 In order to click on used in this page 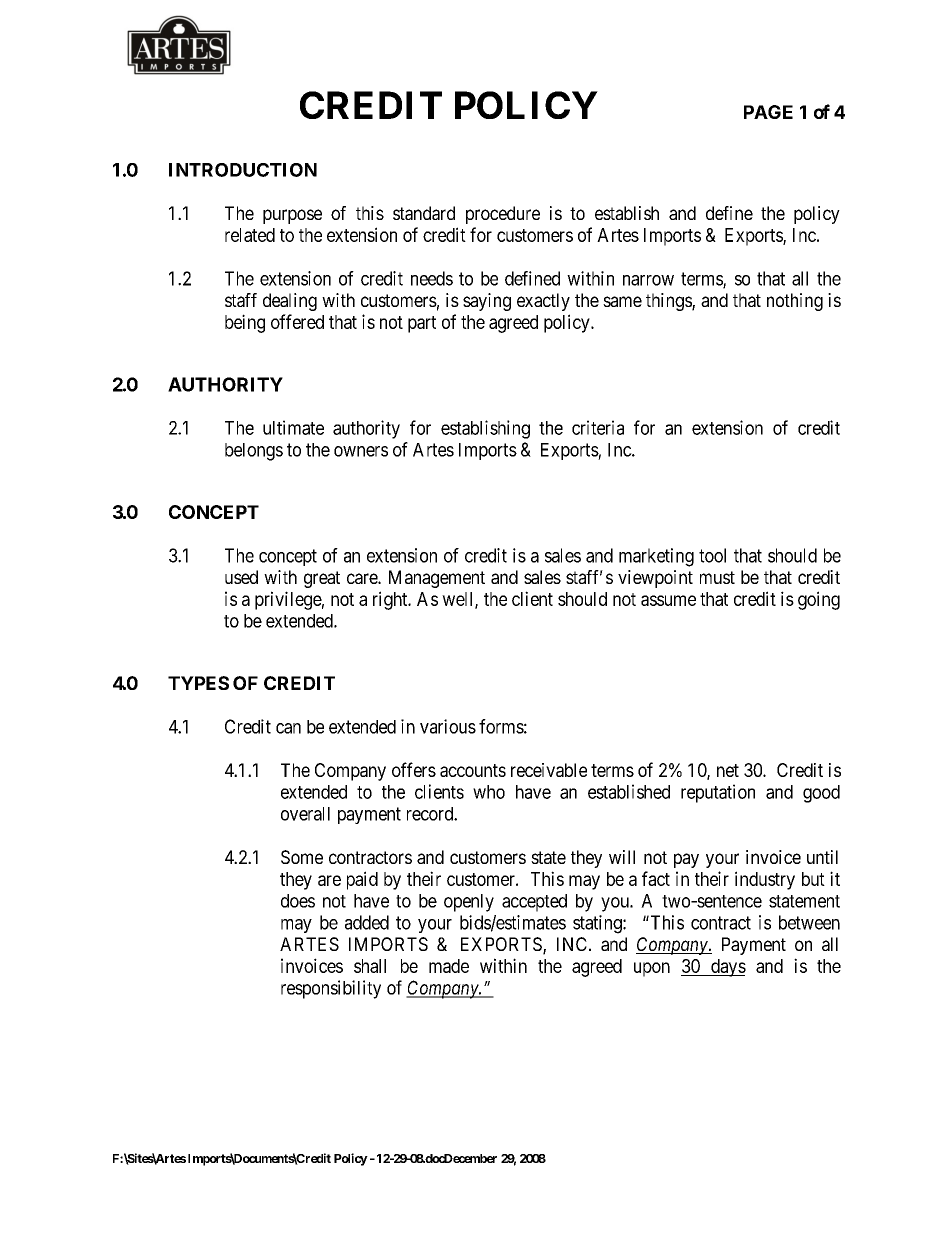, I will do `click(241, 577)`.
